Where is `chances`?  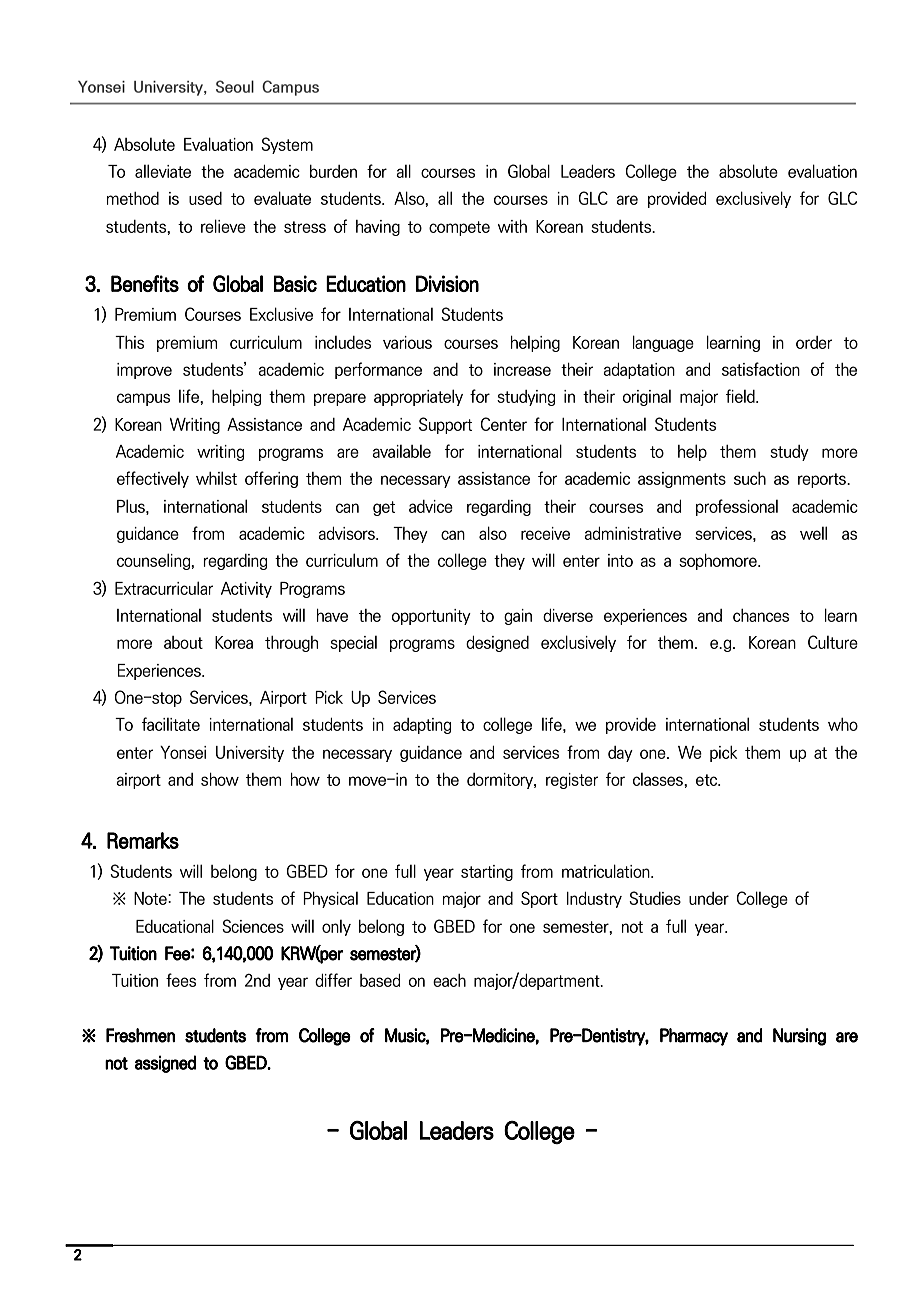
chances is located at coordinates (761, 615).
